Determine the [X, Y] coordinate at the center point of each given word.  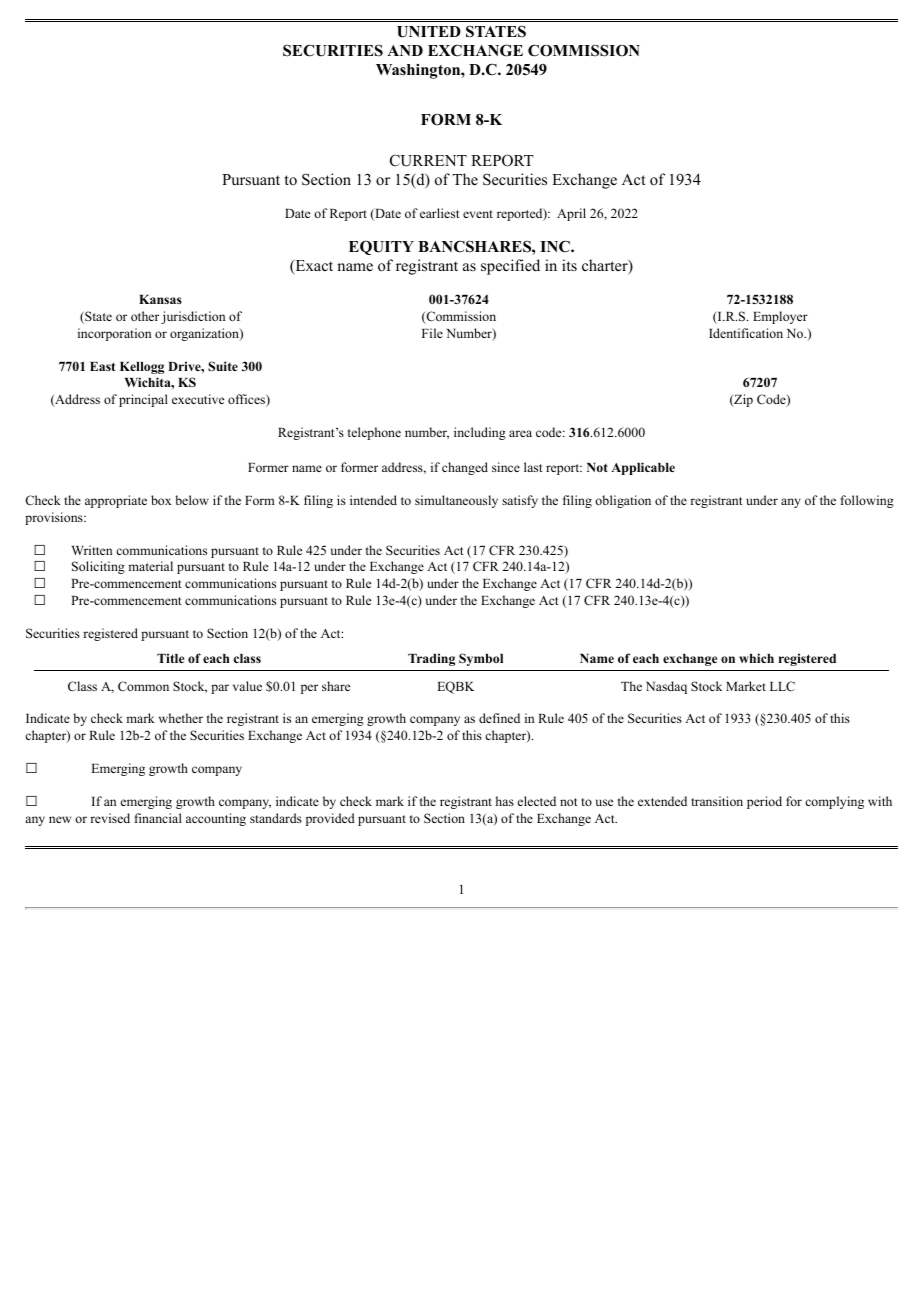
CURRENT [428, 160]
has [505, 801]
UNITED [429, 32]
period [764, 802]
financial [158, 818]
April [571, 214]
